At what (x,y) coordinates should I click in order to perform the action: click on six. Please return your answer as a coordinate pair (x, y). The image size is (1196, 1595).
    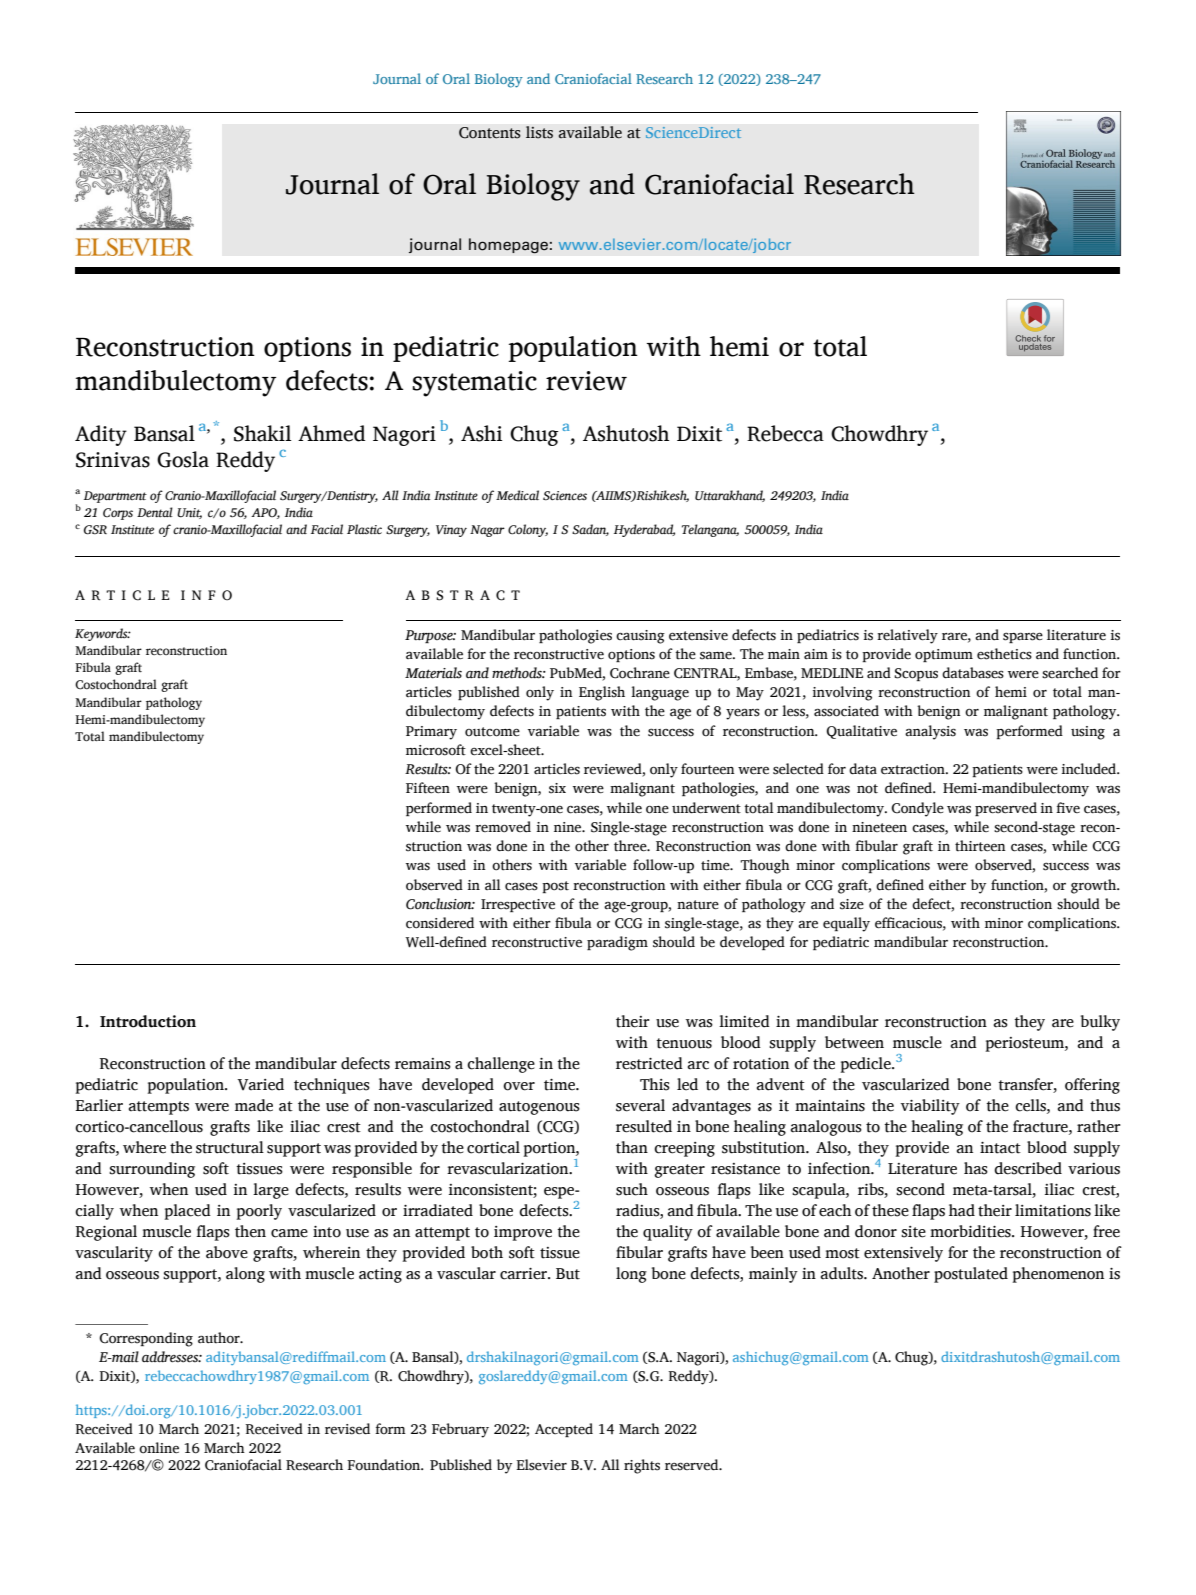
    Looking at the image, I should click on (557, 788).
